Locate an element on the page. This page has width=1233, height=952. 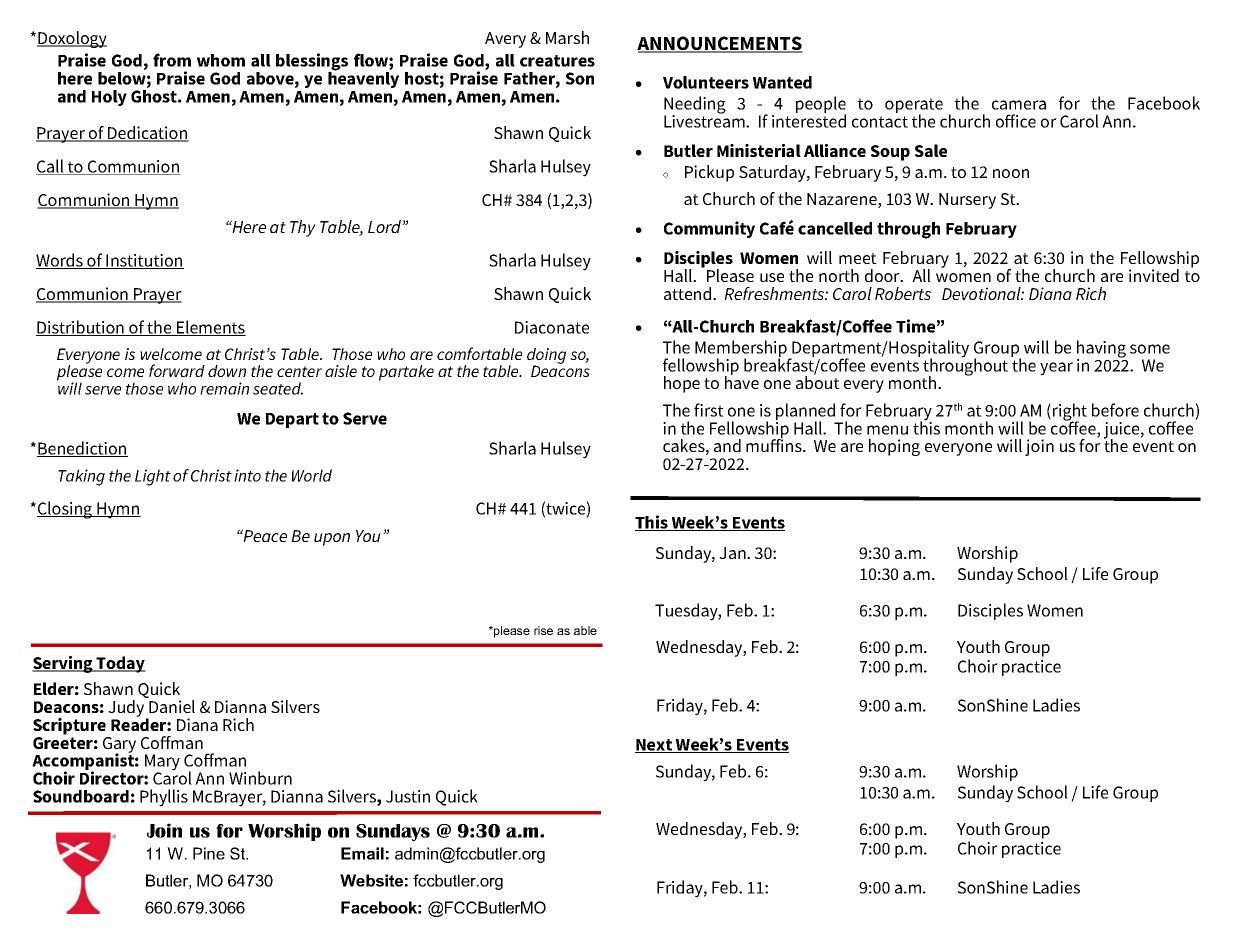
from is located at coordinates (172, 60).
